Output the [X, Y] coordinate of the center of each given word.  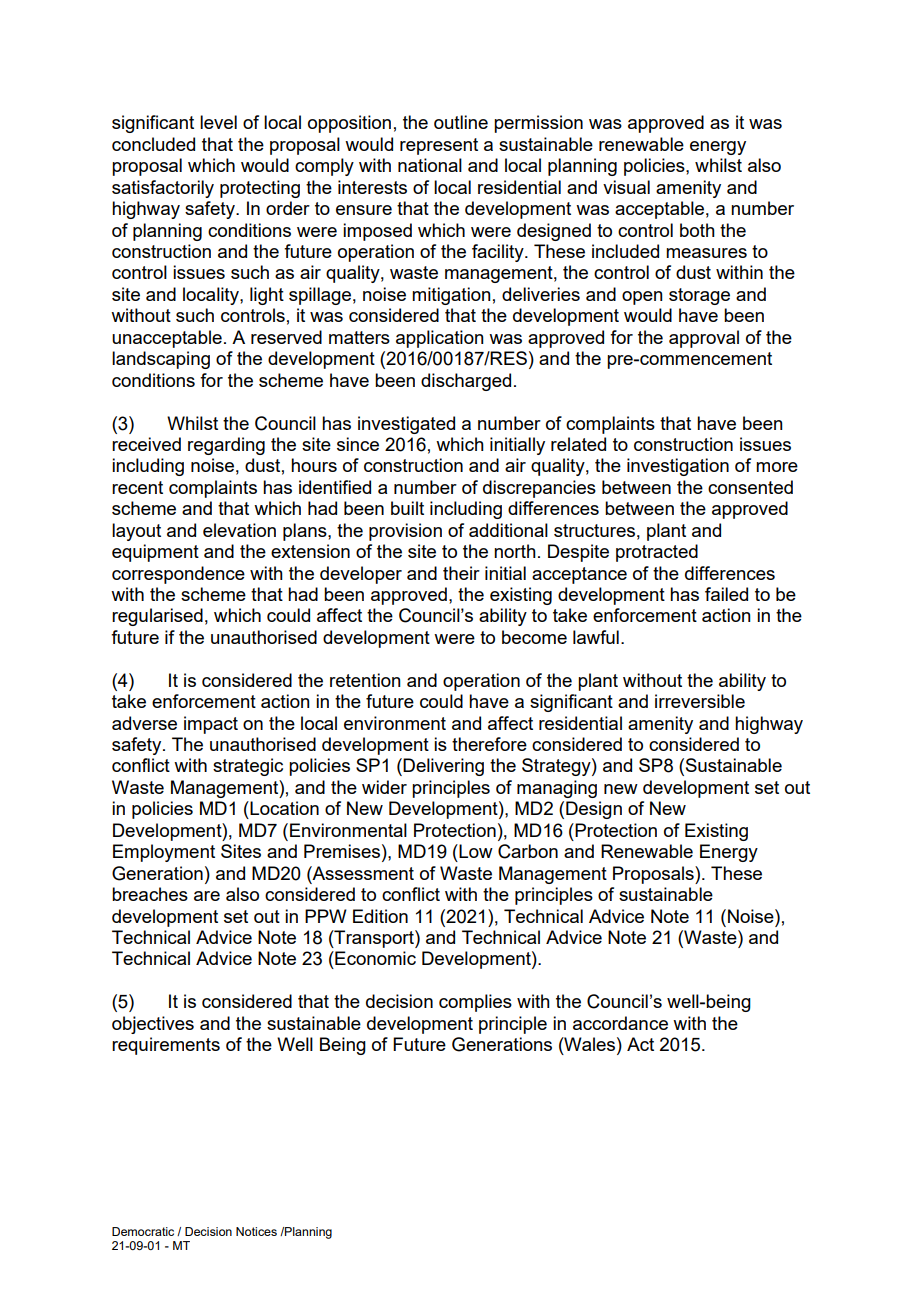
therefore [489, 744]
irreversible [700, 701]
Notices [256, 1231]
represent [439, 146]
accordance [620, 1023]
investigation [678, 467]
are [207, 896]
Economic [374, 958]
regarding [226, 446]
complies [475, 1003]
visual [626, 187]
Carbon [528, 851]
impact [211, 725]
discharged [466, 382]
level [218, 122]
